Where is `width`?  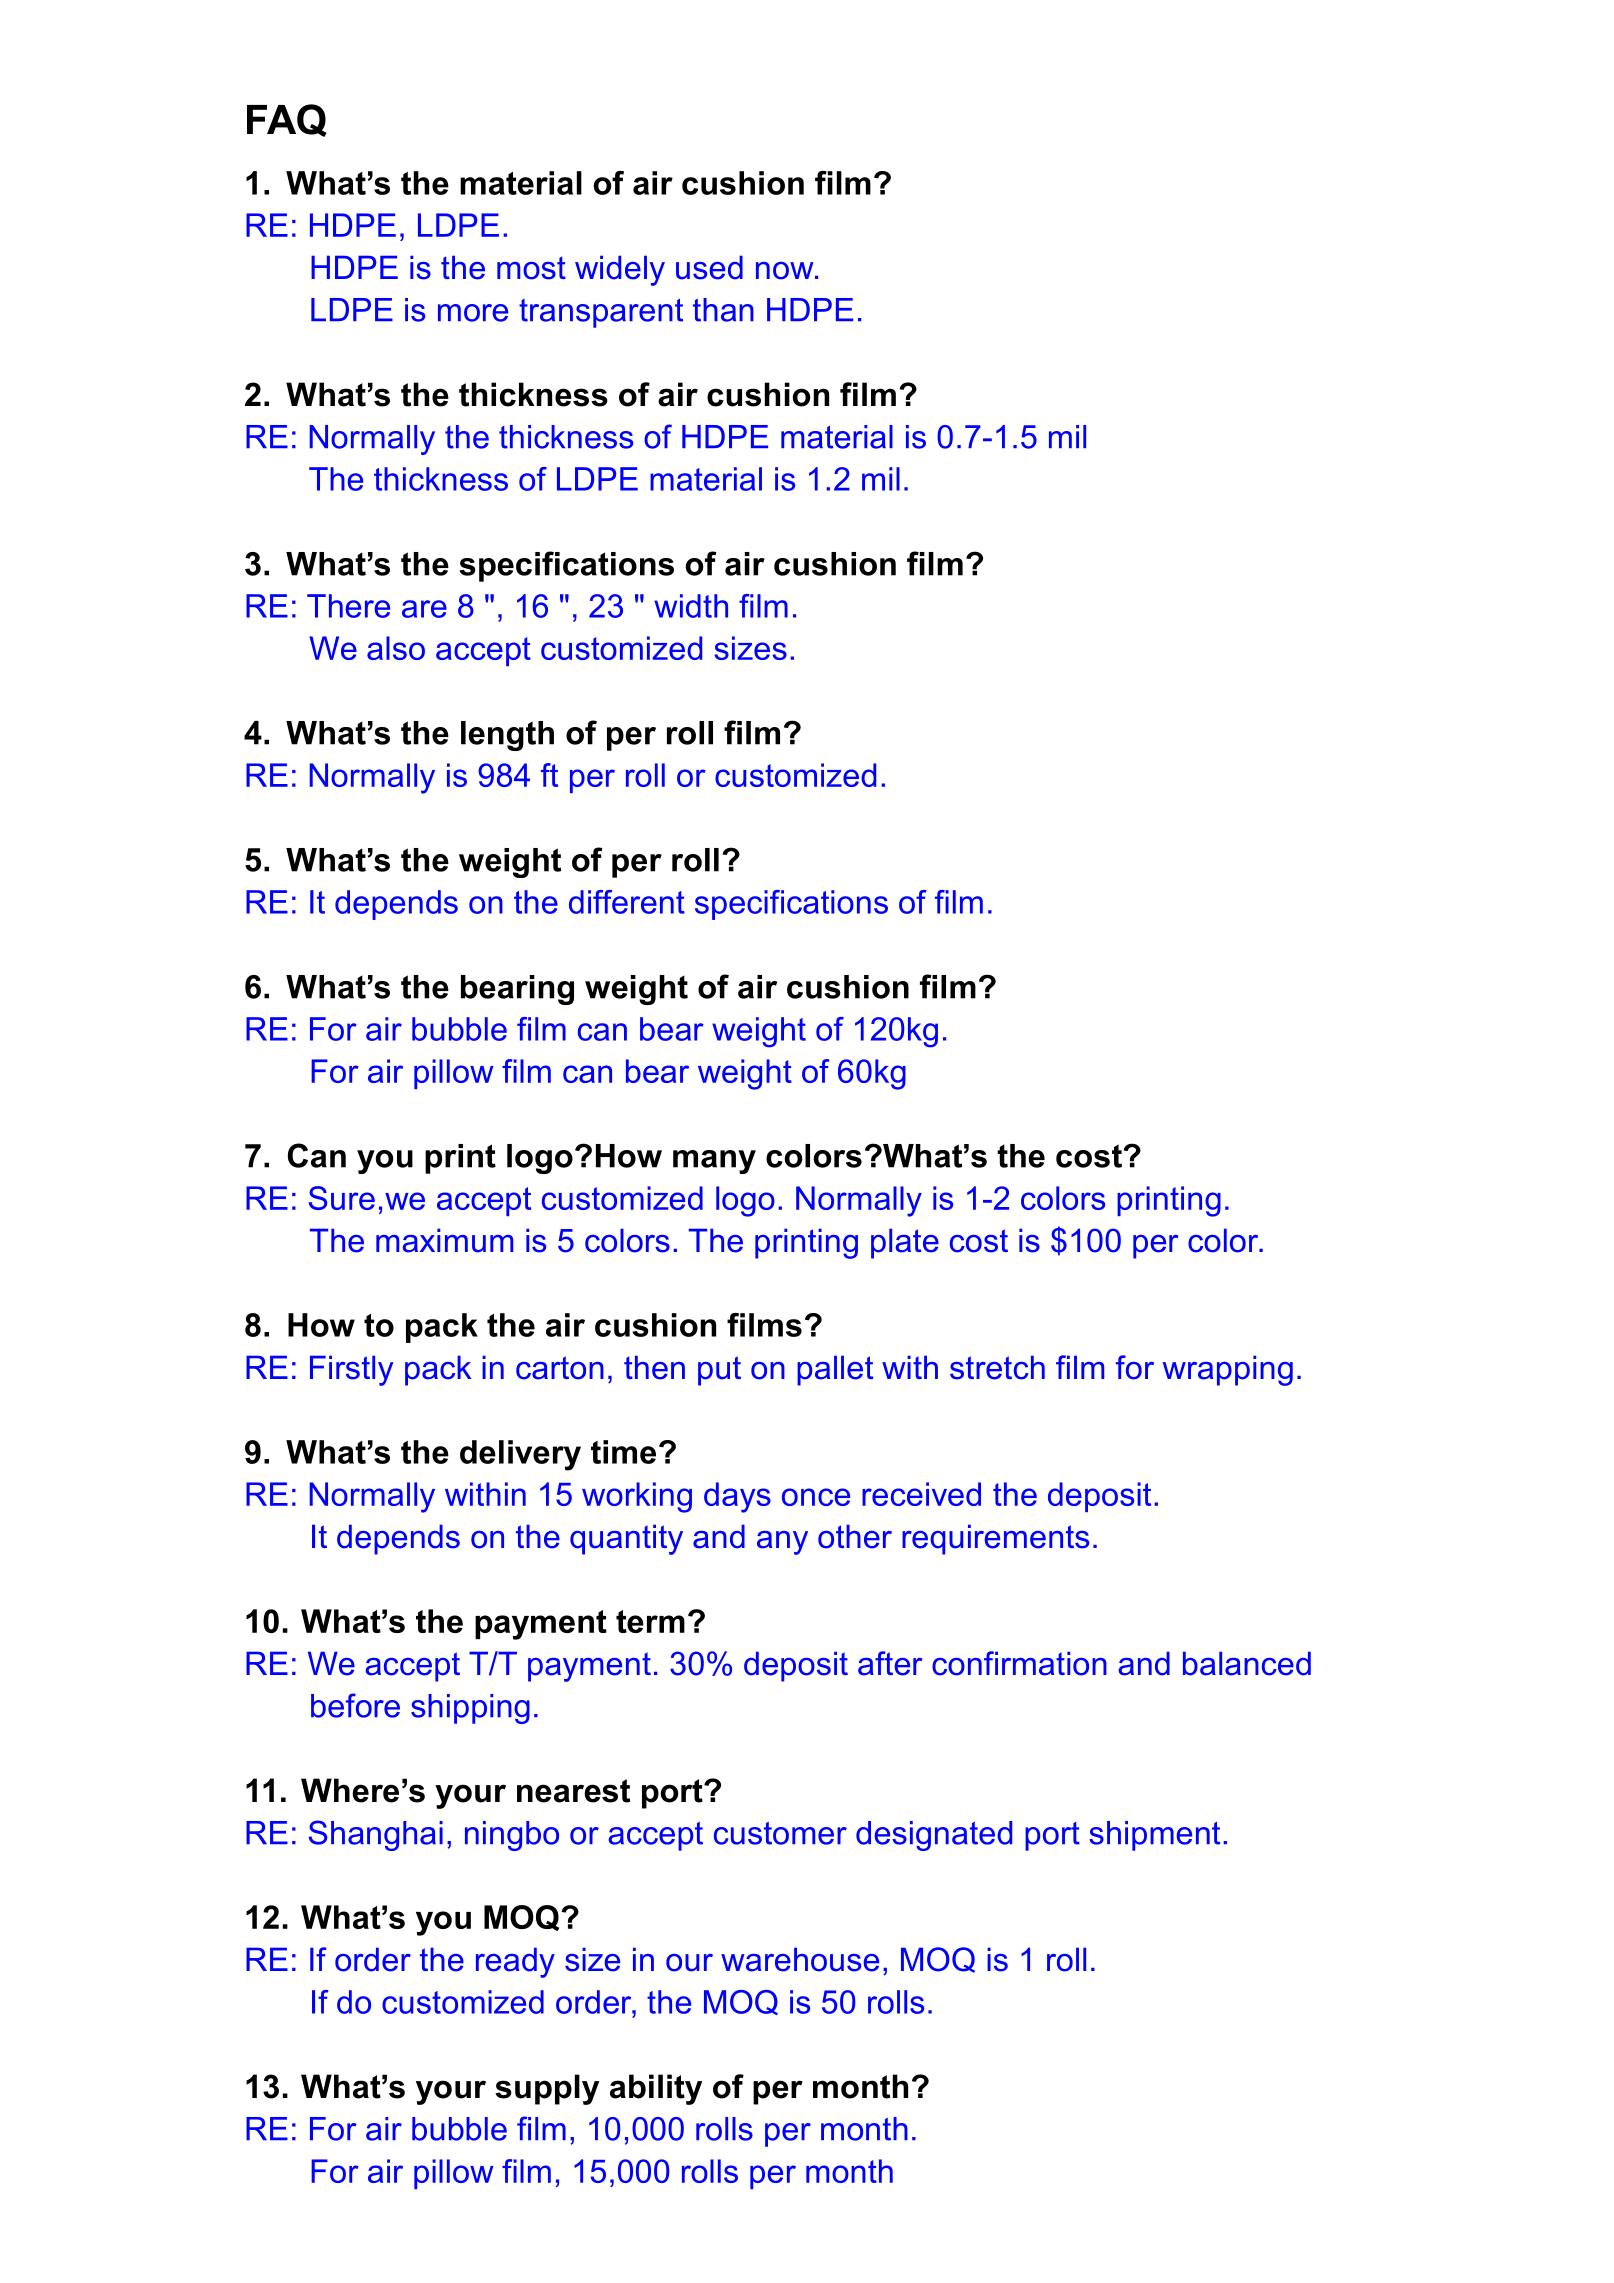 width is located at coordinates (691, 606).
